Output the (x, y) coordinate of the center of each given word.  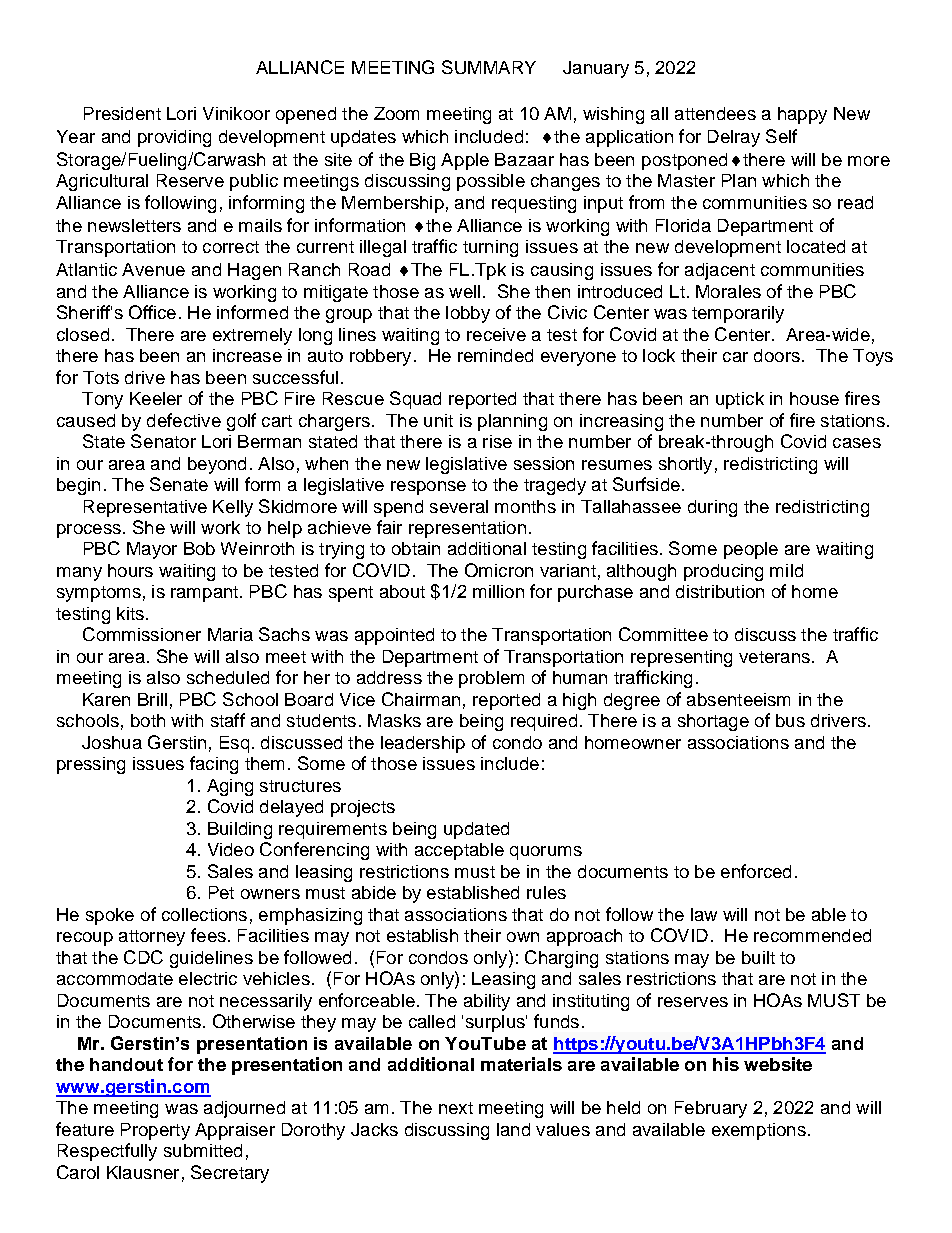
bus (790, 720)
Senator (163, 441)
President (122, 113)
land (513, 1129)
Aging (230, 787)
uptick (740, 400)
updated (476, 830)
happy (802, 115)
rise (497, 441)
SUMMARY (489, 67)
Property (155, 1131)
